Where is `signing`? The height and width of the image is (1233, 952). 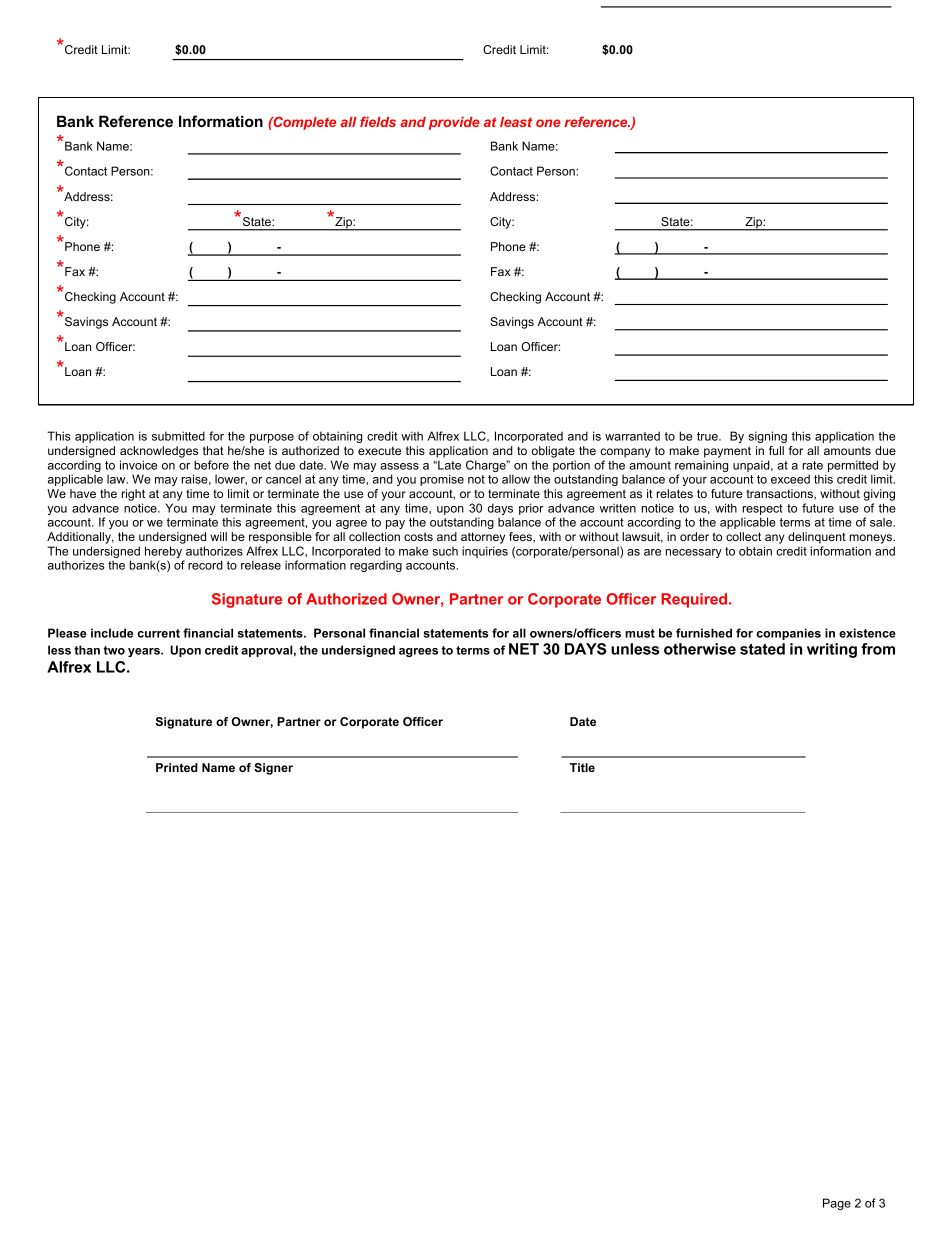
signing is located at coordinates (768, 437).
